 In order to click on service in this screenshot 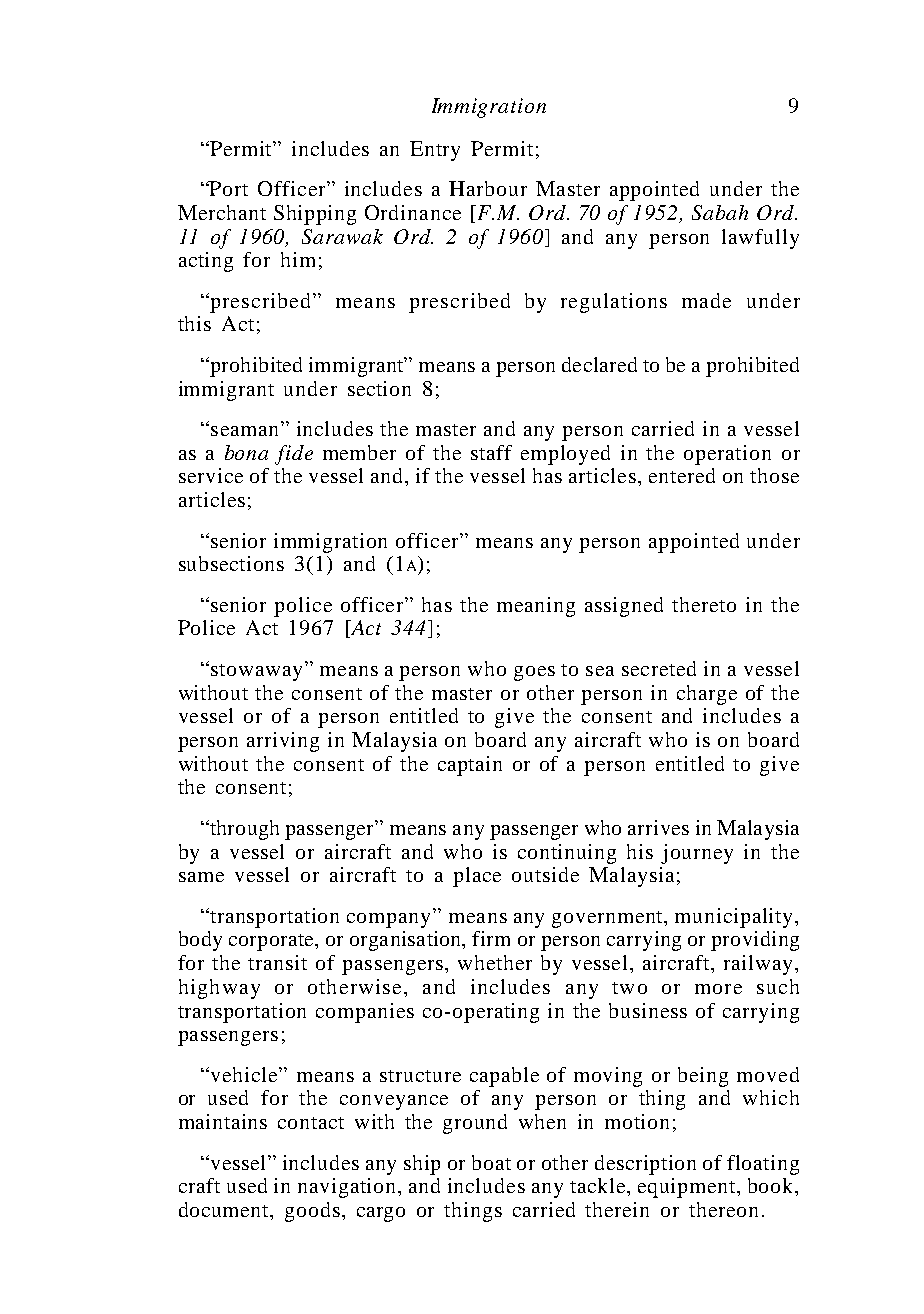, I will do `click(211, 475)`.
